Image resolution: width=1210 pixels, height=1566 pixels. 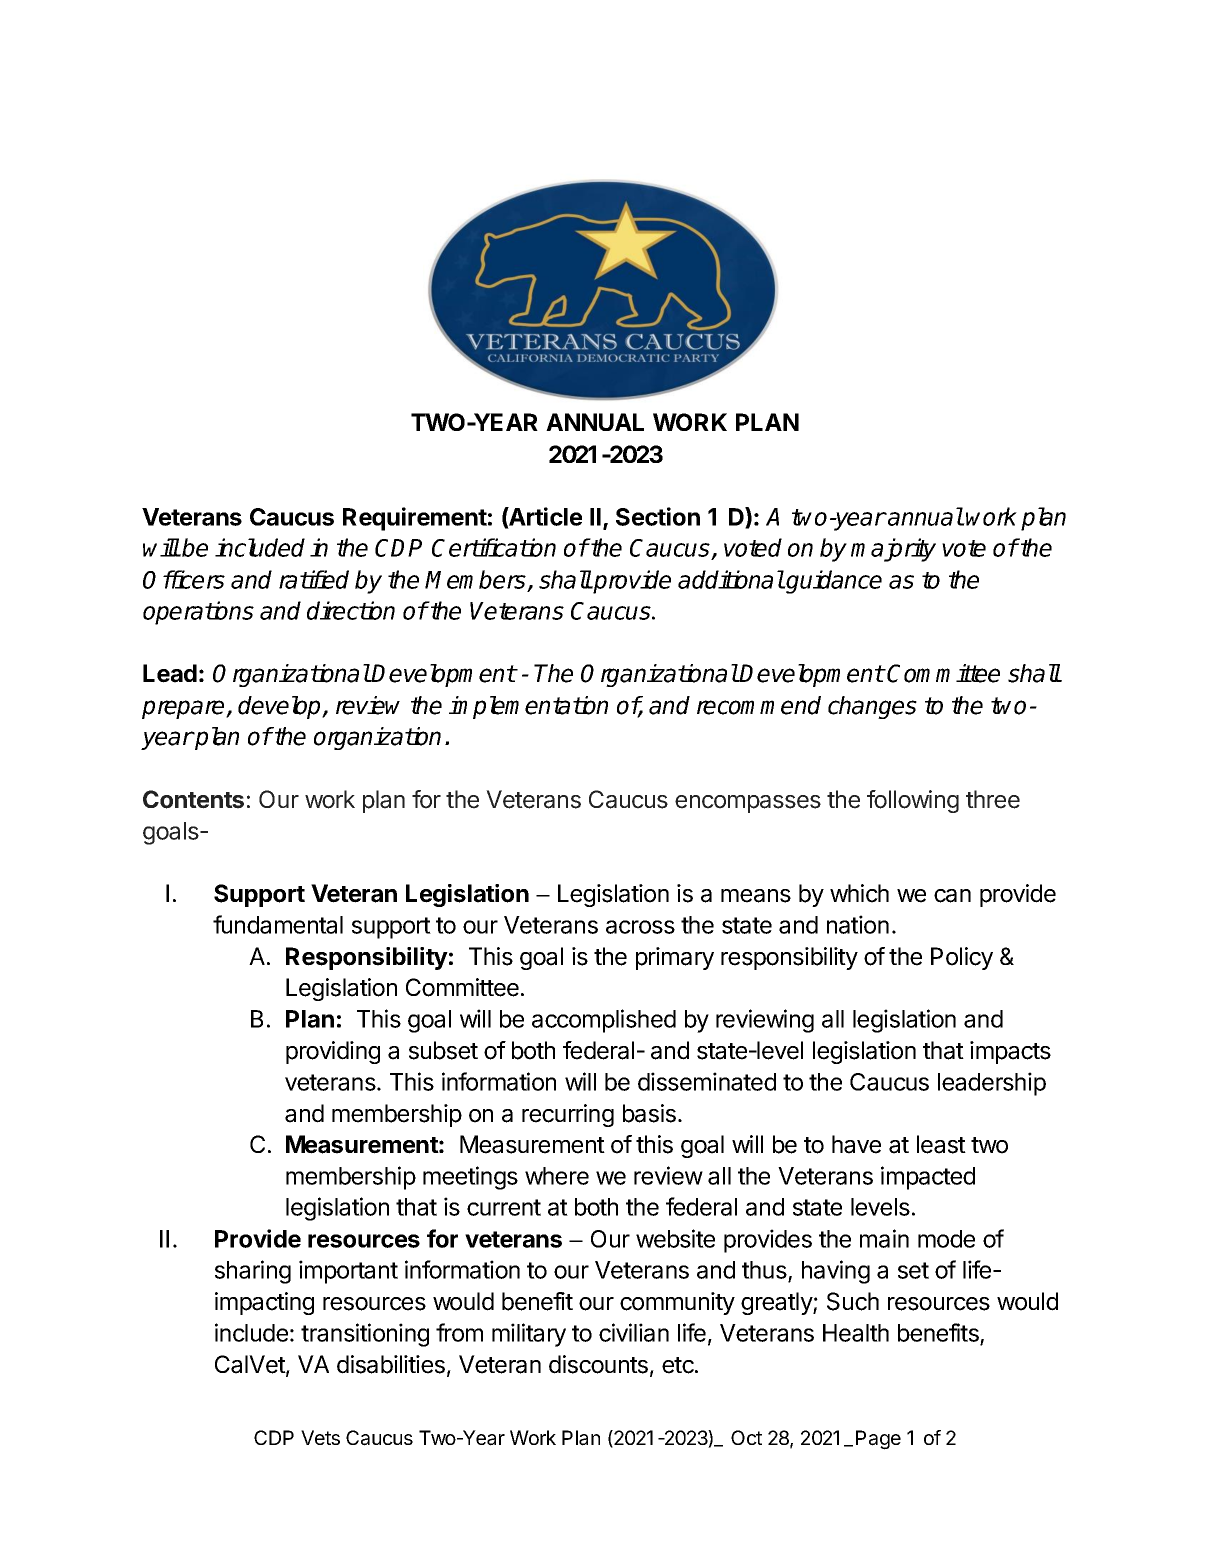 I want to click on ratified, so click(x=314, y=579).
